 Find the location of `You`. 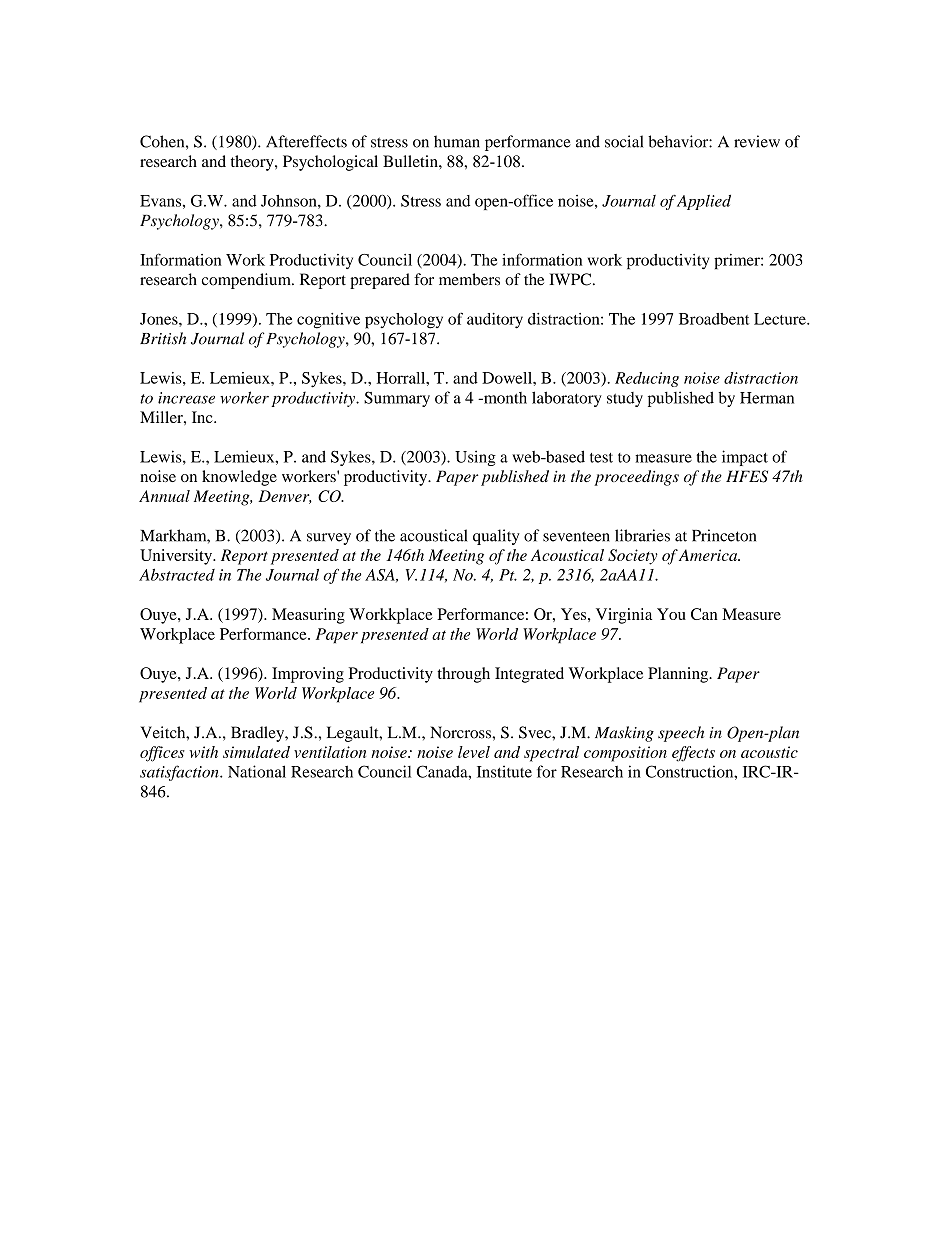

You is located at coordinates (671, 614).
